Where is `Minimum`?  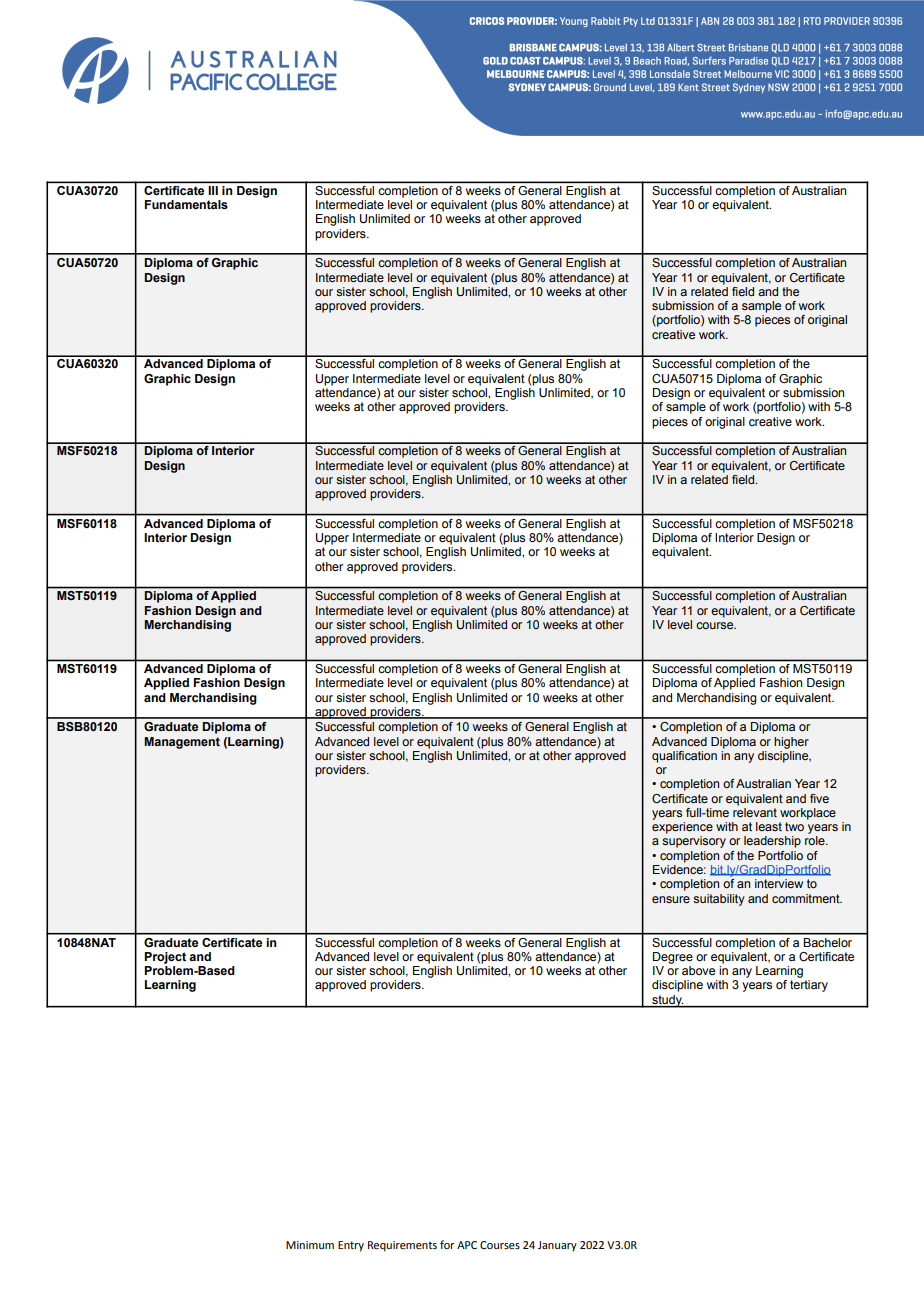
Minimum is located at coordinates (310, 1245).
